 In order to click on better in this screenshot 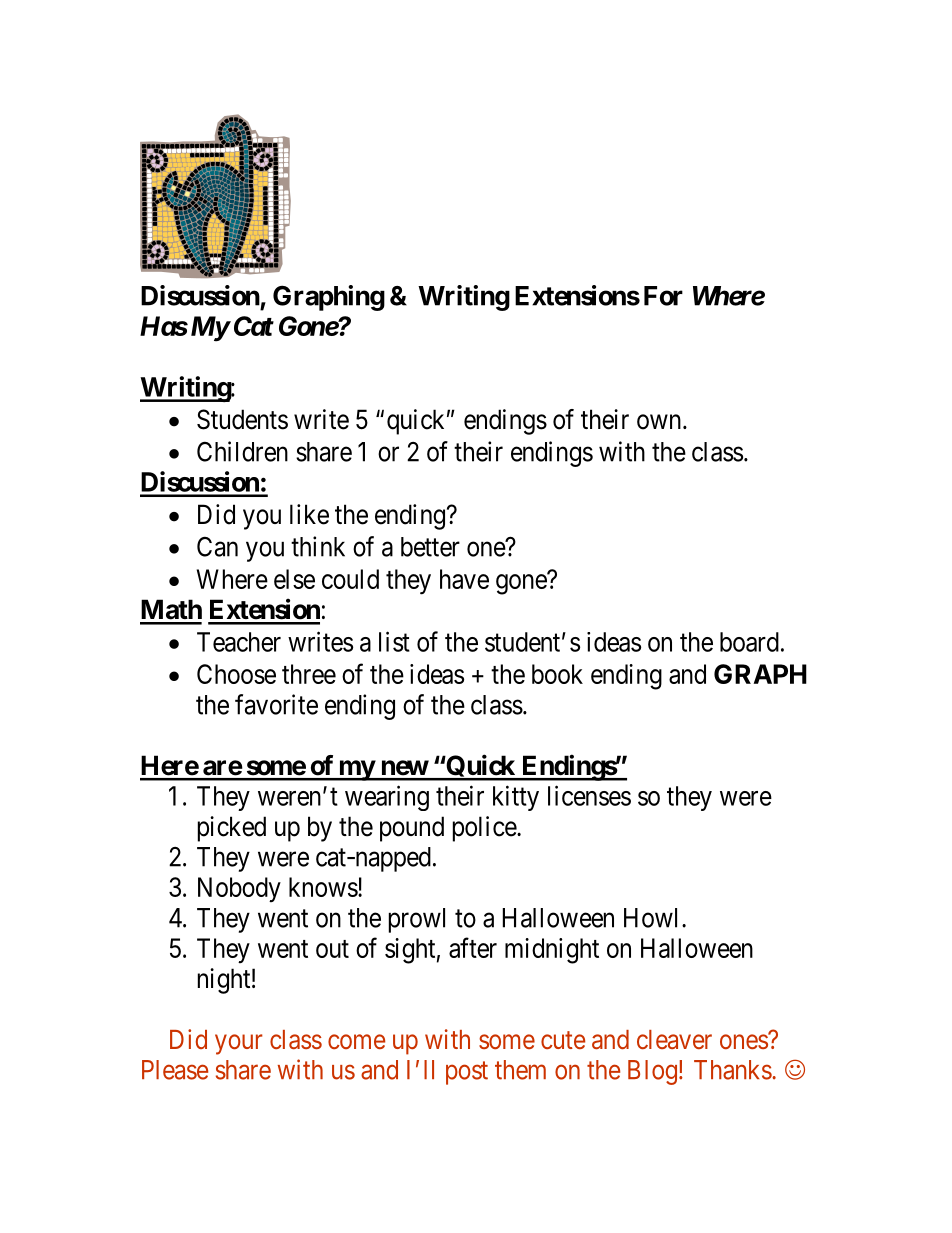, I will do `click(430, 547)`.
